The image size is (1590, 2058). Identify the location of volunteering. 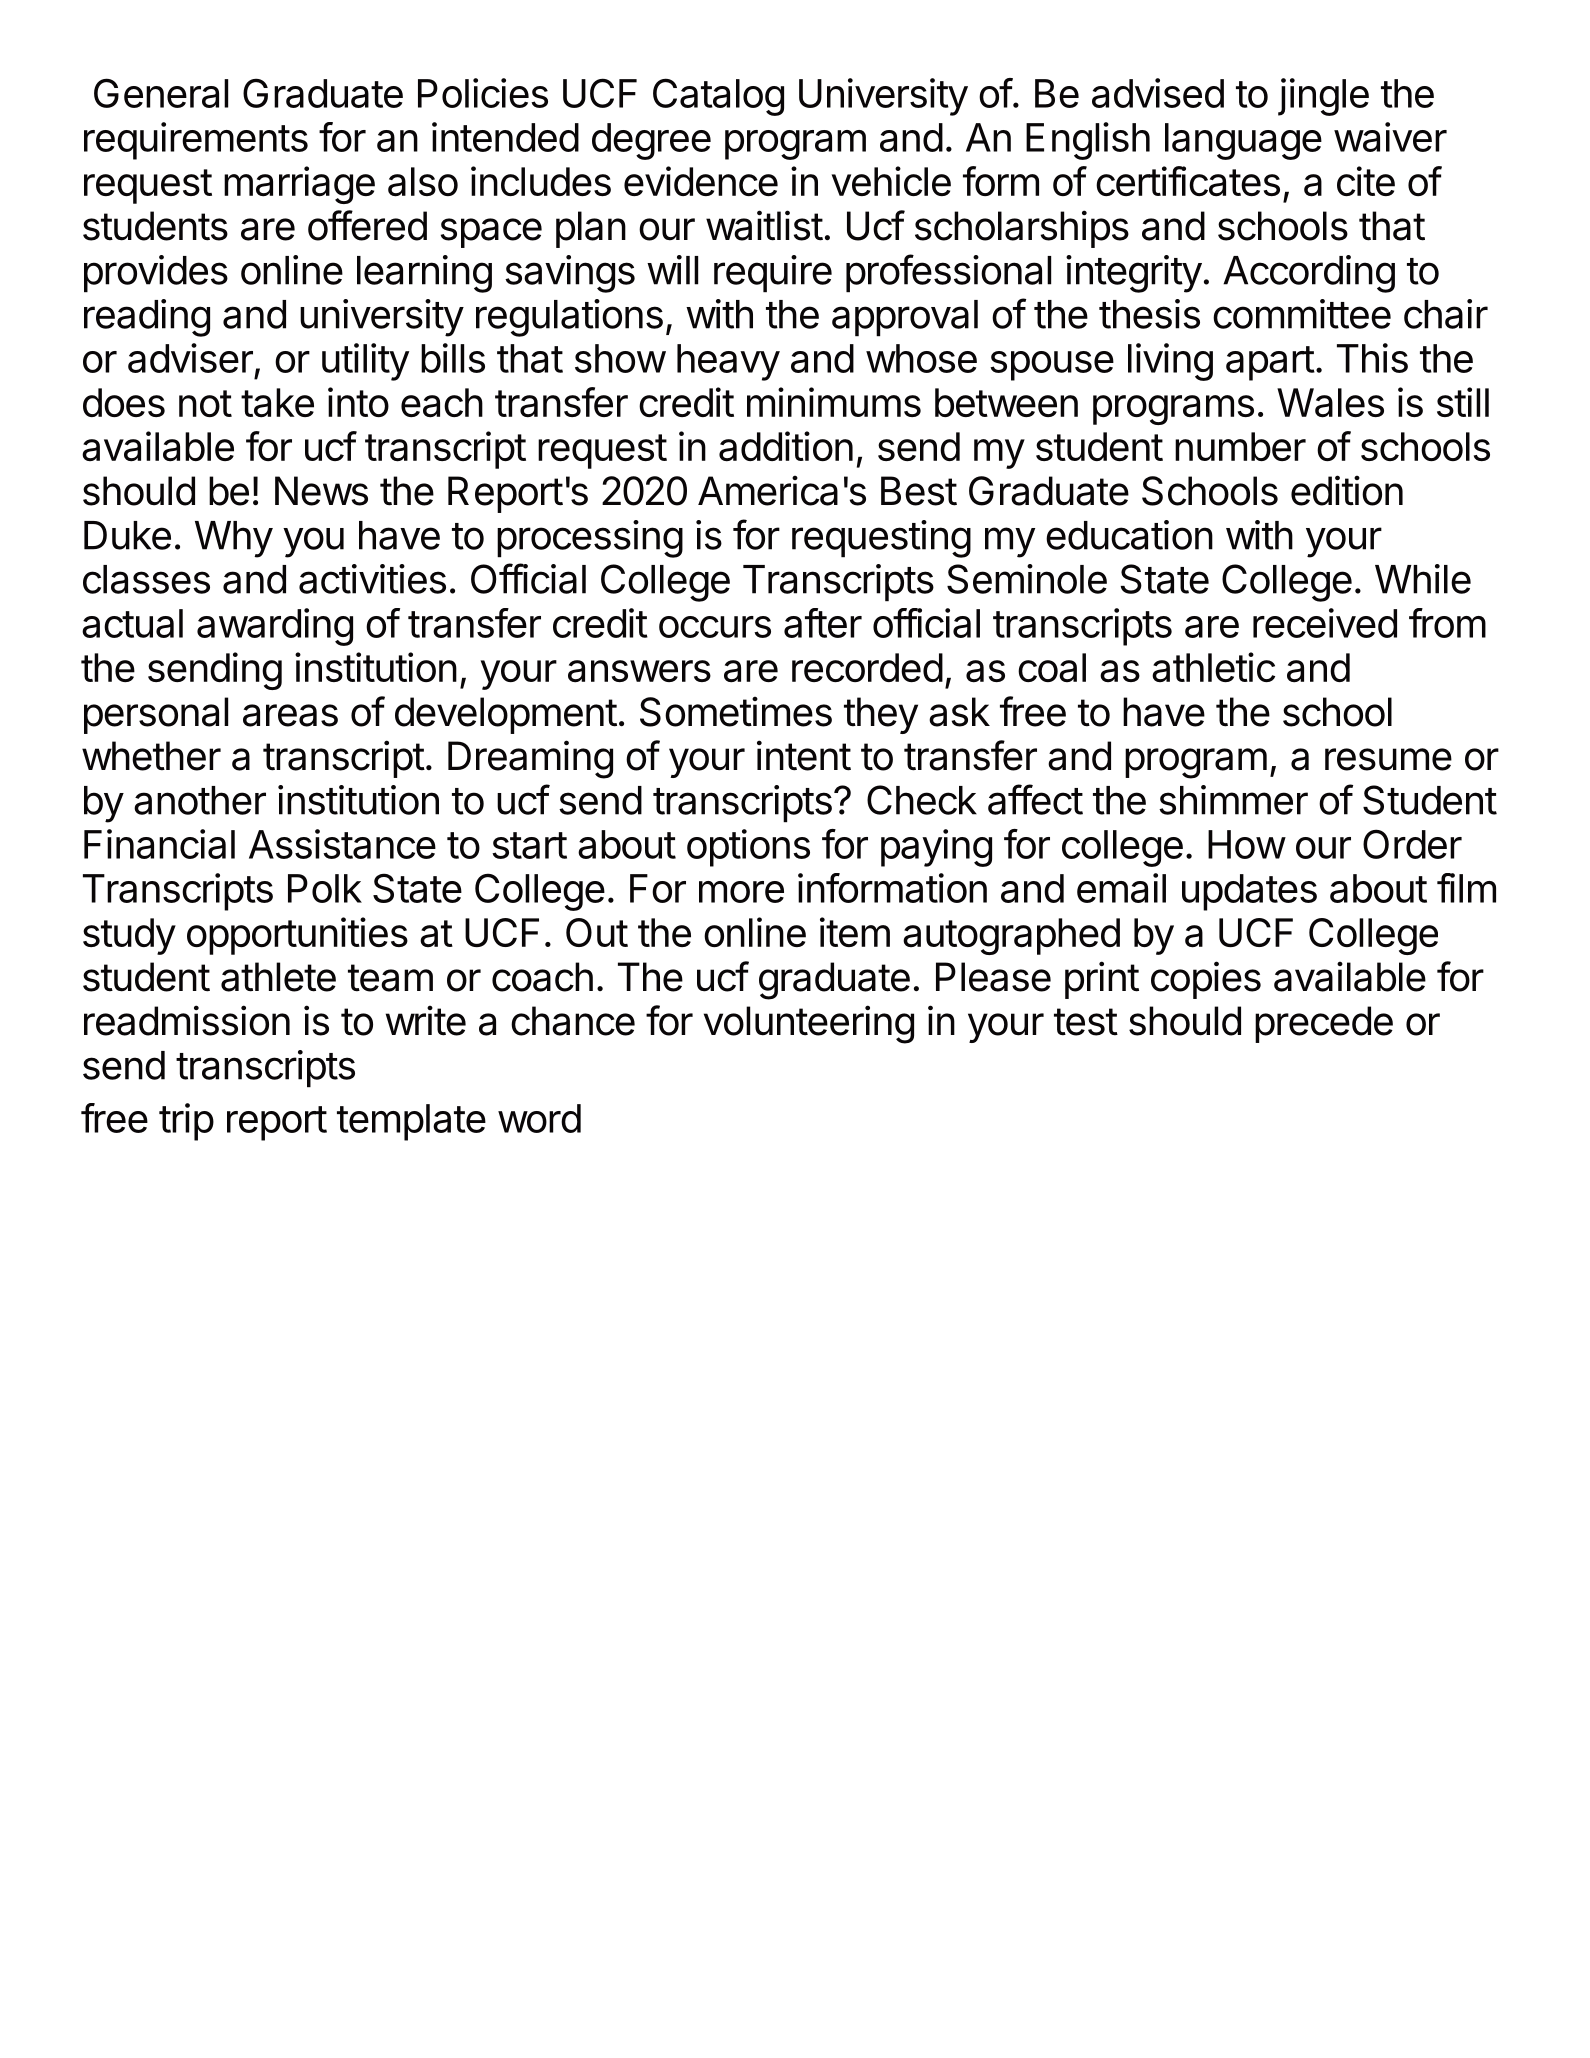
(809, 1024).
